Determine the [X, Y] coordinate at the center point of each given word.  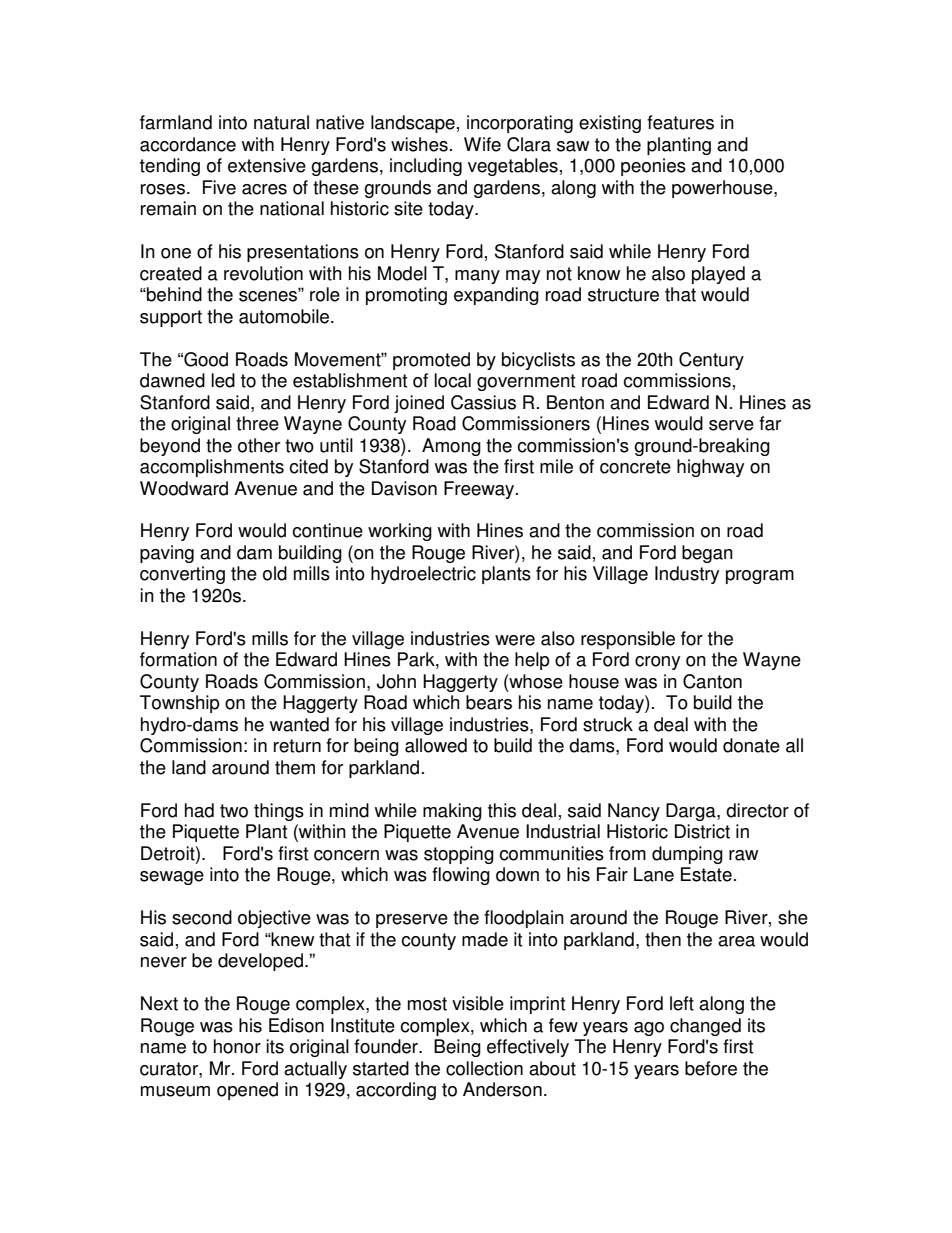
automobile [285, 316]
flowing [461, 876]
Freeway [480, 490]
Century [711, 361]
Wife [482, 144]
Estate [706, 874]
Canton [712, 681]
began [707, 554]
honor [237, 1046]
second [202, 917]
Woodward [184, 488]
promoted [431, 361]
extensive [267, 165]
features [680, 122]
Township [180, 704]
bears [489, 702]
